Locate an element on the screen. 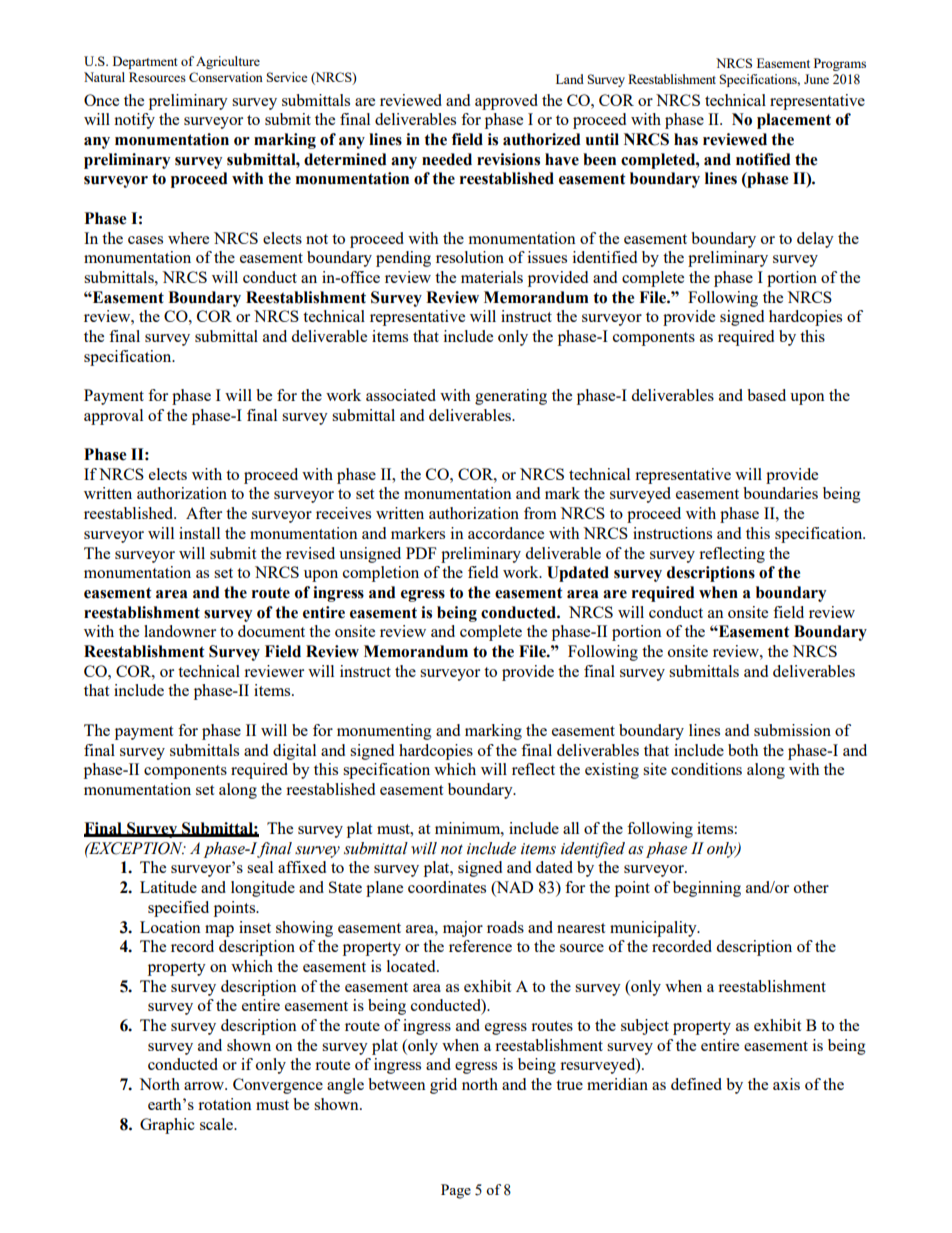  both is located at coordinates (743, 750).
